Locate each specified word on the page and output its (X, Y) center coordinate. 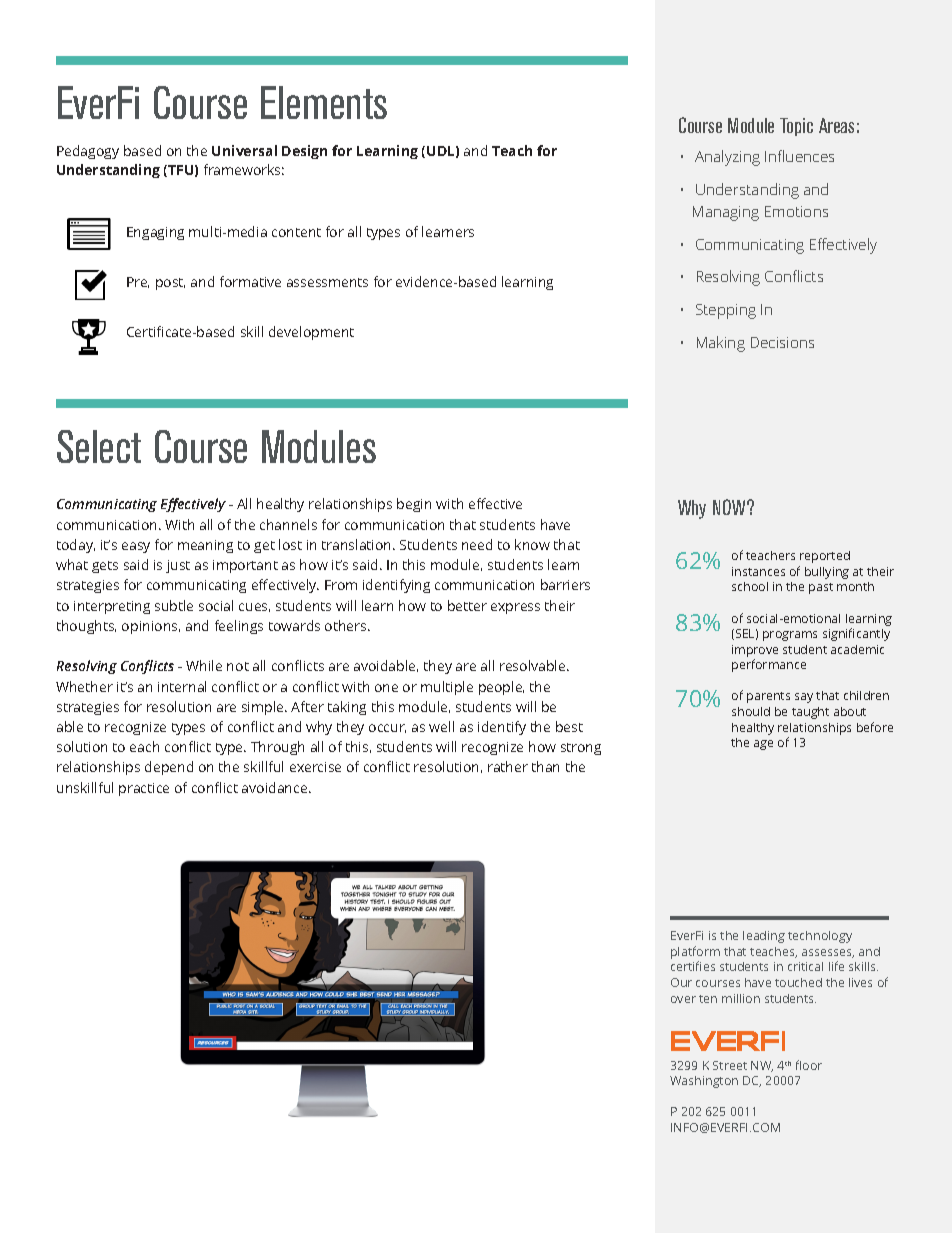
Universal (244, 150)
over (683, 999)
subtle (174, 605)
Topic (796, 127)
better (467, 605)
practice (144, 789)
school (750, 586)
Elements (324, 102)
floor (809, 1065)
